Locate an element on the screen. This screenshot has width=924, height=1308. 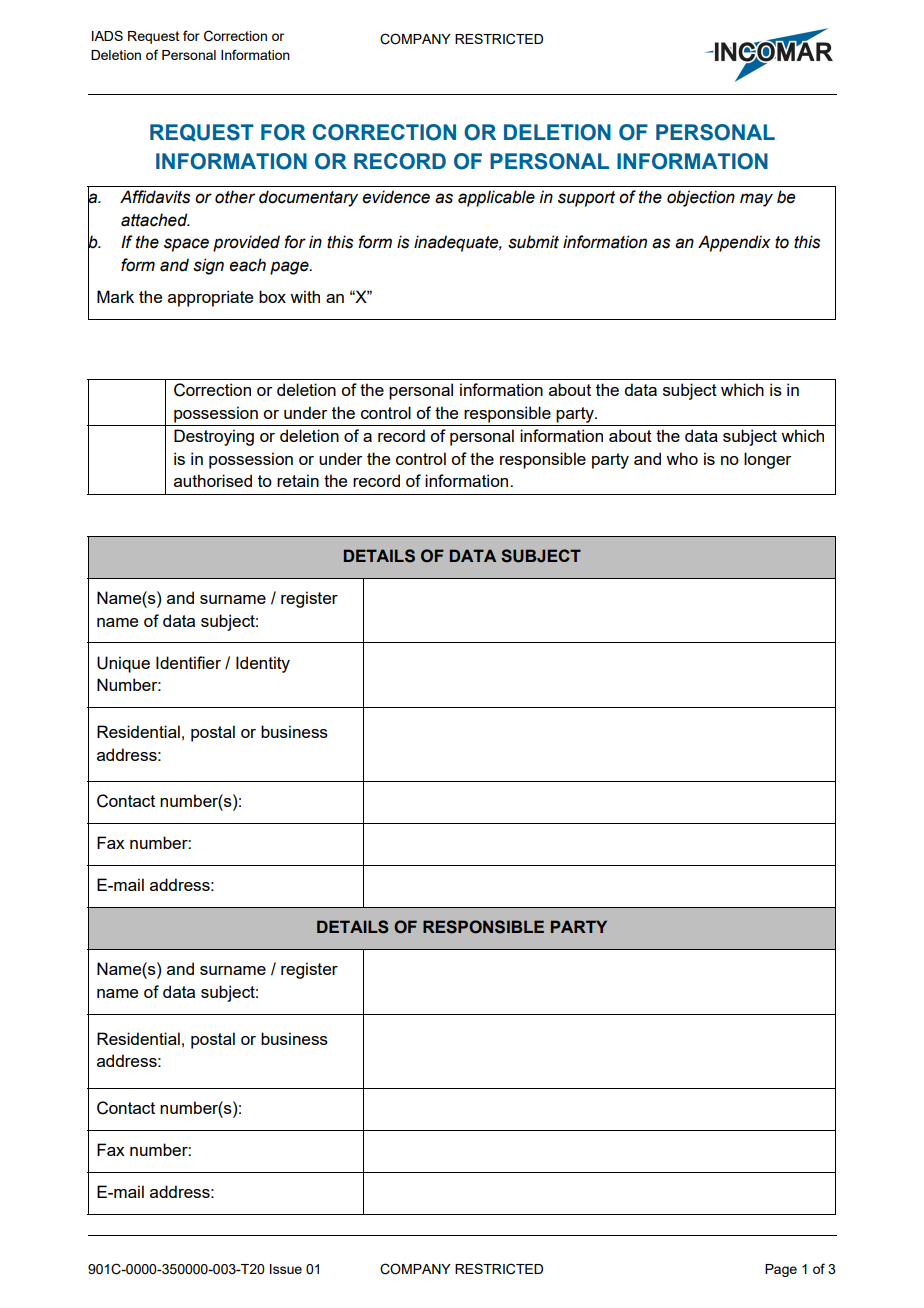
IADS is located at coordinates (107, 35).
